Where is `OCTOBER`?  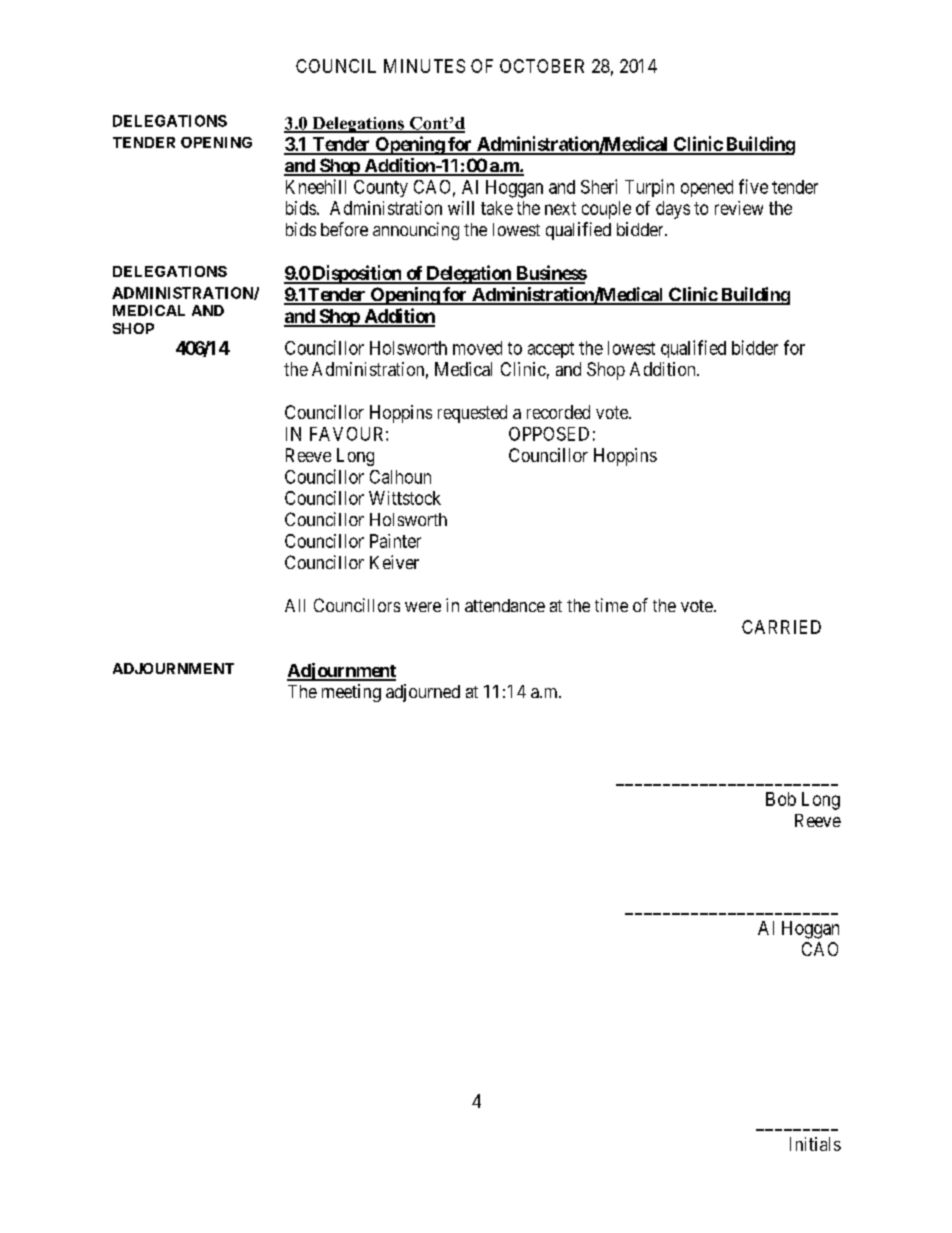 OCTOBER is located at coordinates (542, 66).
